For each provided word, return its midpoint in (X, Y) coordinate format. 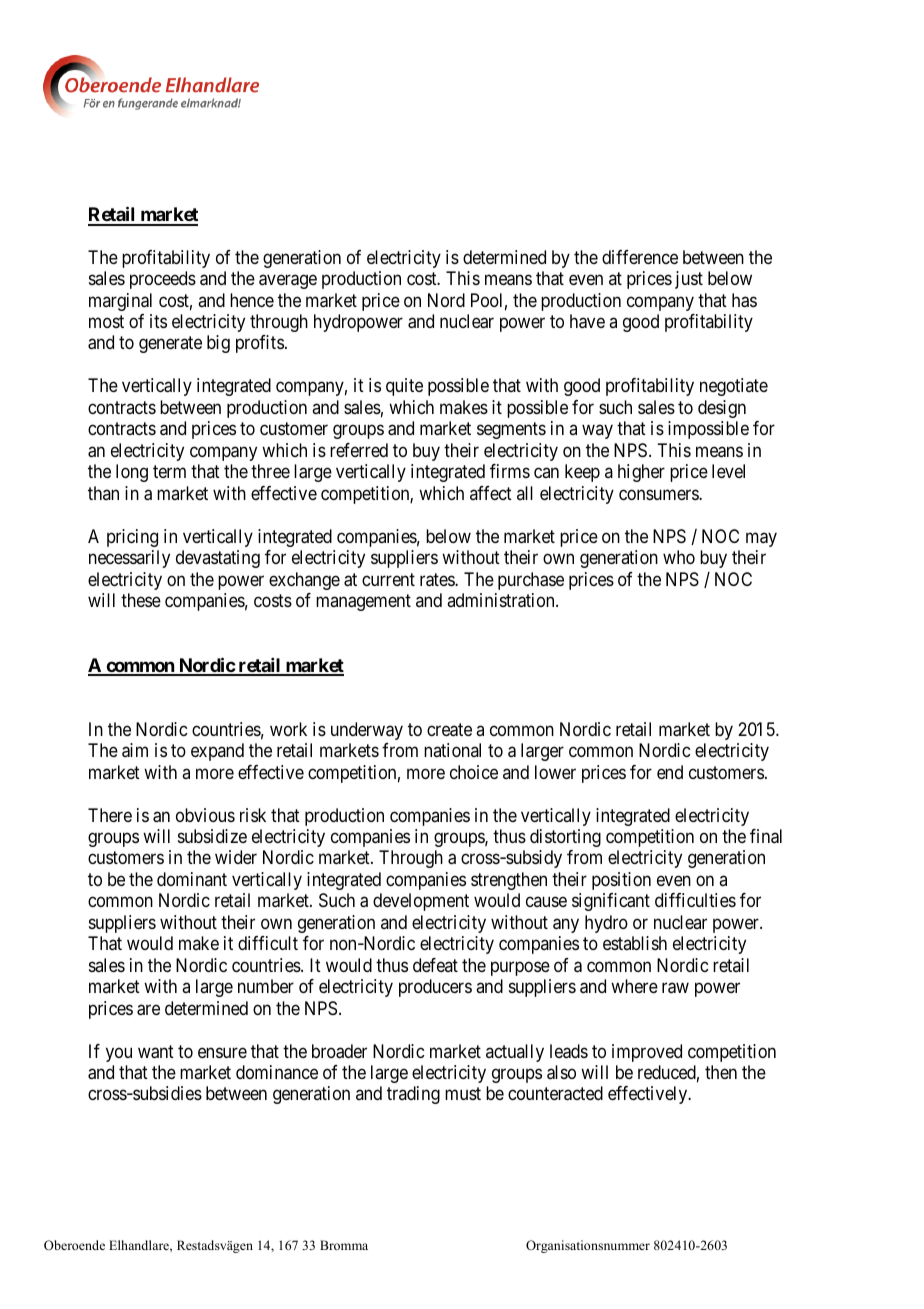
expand (217, 752)
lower (555, 772)
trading (413, 1095)
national (452, 750)
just (689, 280)
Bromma (344, 1245)
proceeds (163, 280)
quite (404, 387)
